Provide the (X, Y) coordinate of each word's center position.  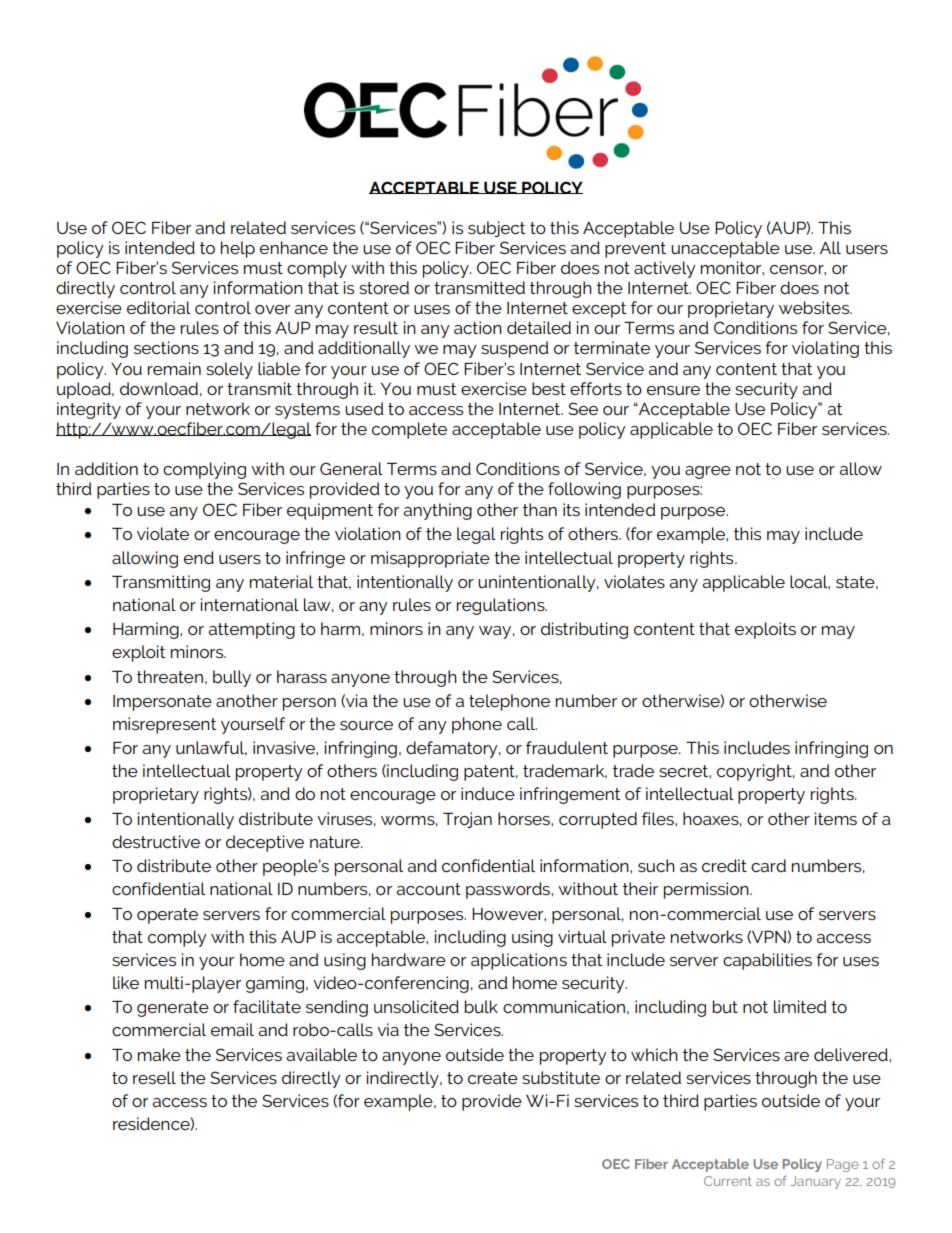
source (366, 725)
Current (728, 1181)
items (836, 818)
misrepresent (164, 725)
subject (496, 229)
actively (664, 269)
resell (154, 1077)
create (493, 1078)
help (238, 249)
